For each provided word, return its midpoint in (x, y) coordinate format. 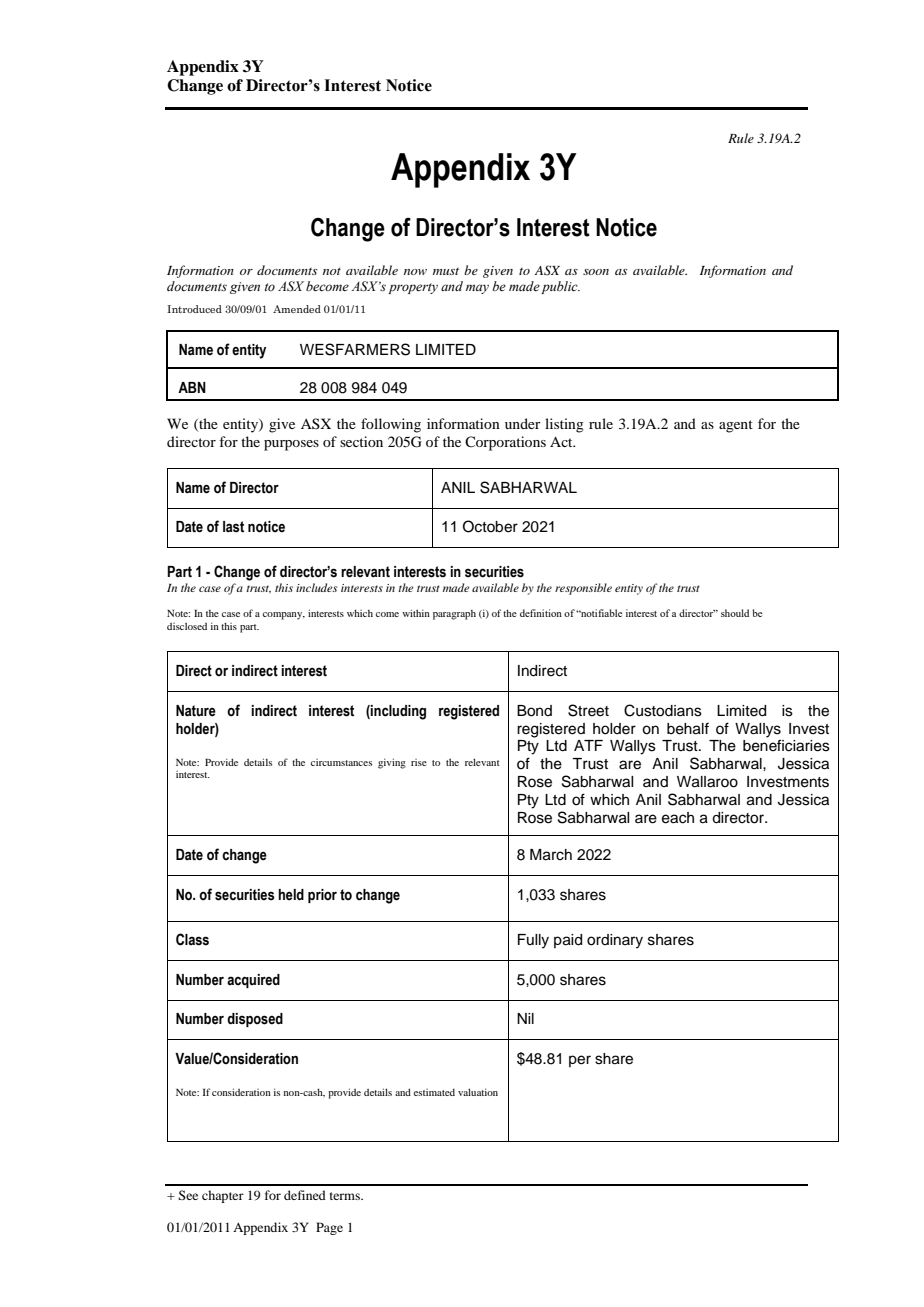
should (735, 613)
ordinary (615, 941)
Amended (297, 309)
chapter (223, 1196)
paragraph (454, 615)
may (477, 289)
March (551, 855)
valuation (478, 1092)
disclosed (187, 626)
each (678, 818)
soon (596, 272)
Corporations (505, 443)
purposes (291, 445)
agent (736, 426)
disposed (255, 1020)
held (291, 895)
